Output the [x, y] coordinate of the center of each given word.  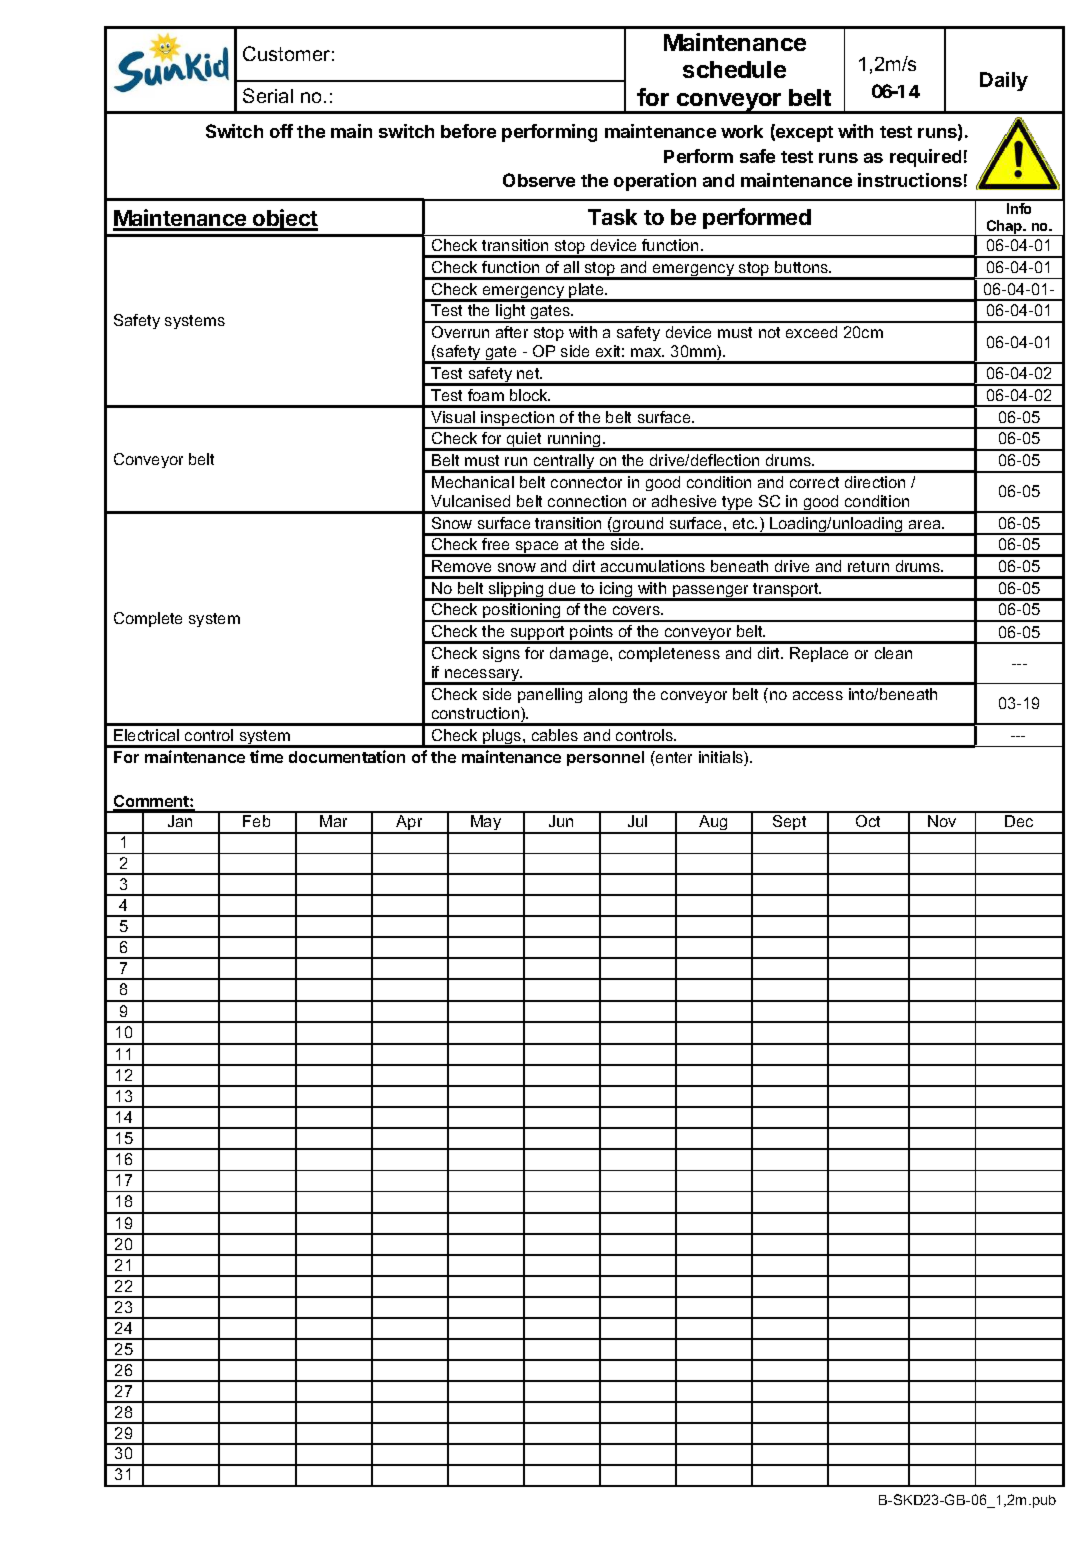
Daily [1004, 81]
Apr [409, 824]
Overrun [460, 332]
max [647, 352]
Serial [268, 95]
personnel [605, 758]
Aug [713, 824]
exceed [811, 332]
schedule [734, 69]
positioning [522, 612]
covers [638, 610]
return [868, 566]
